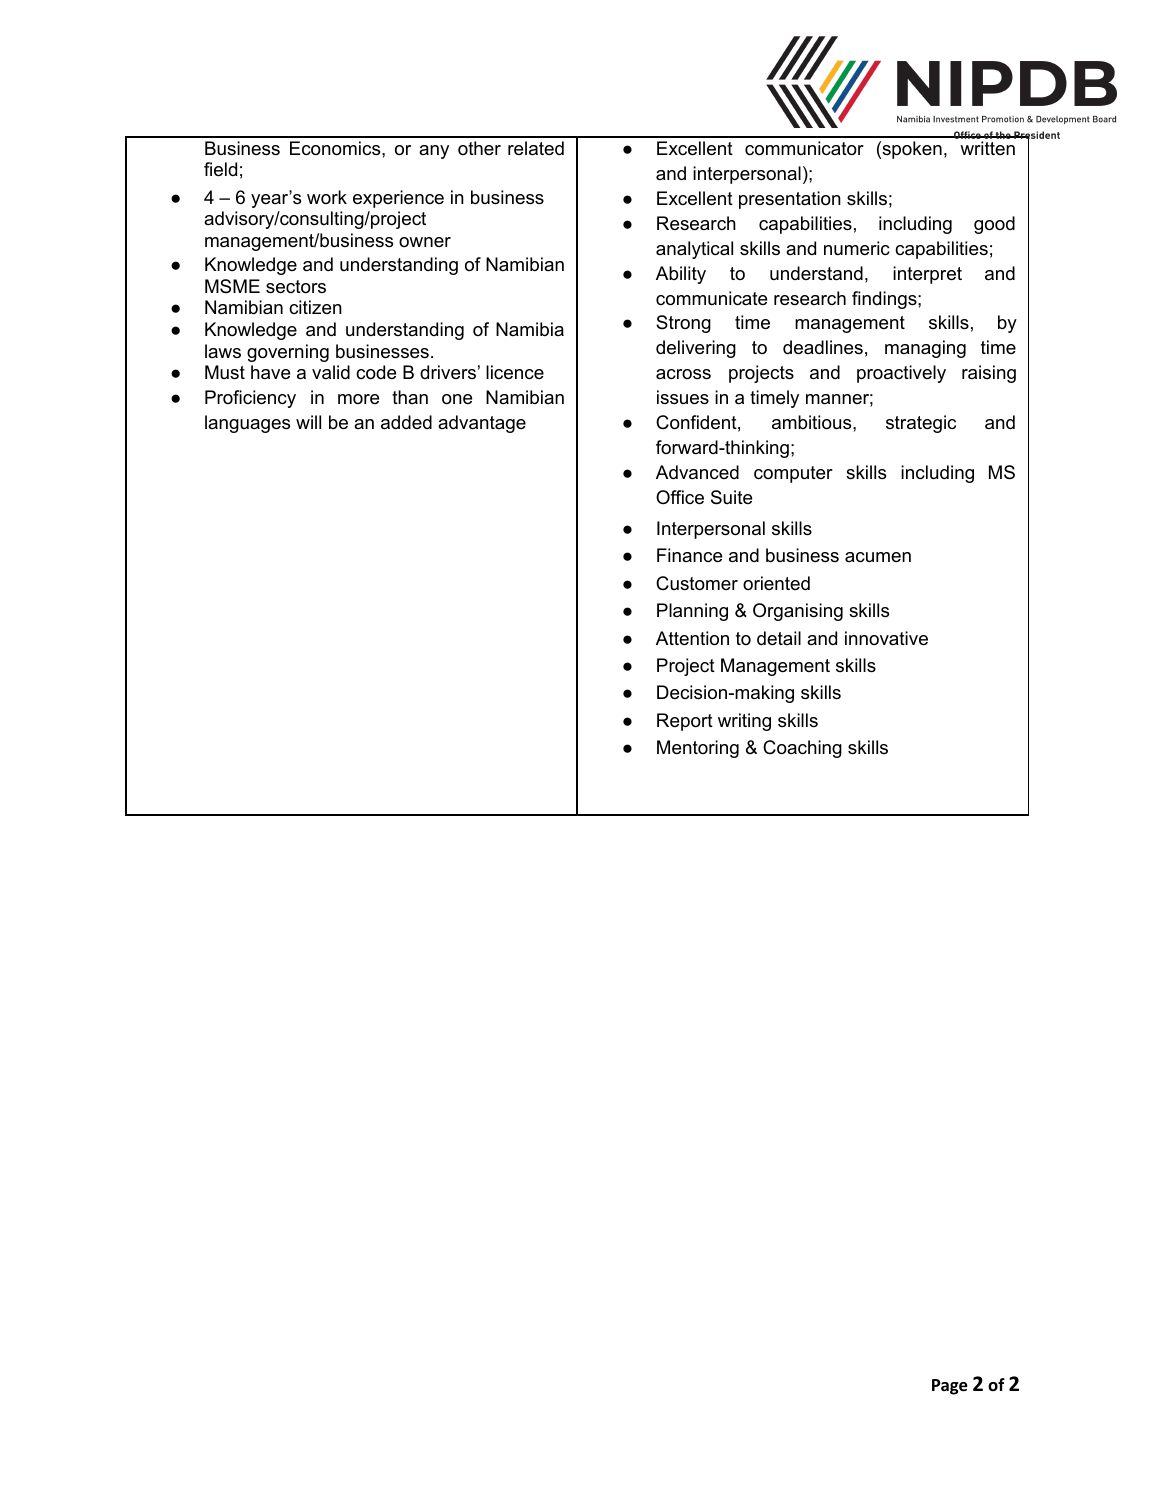 This page has width=1156, height=1496. I want to click on writing, so click(744, 722).
